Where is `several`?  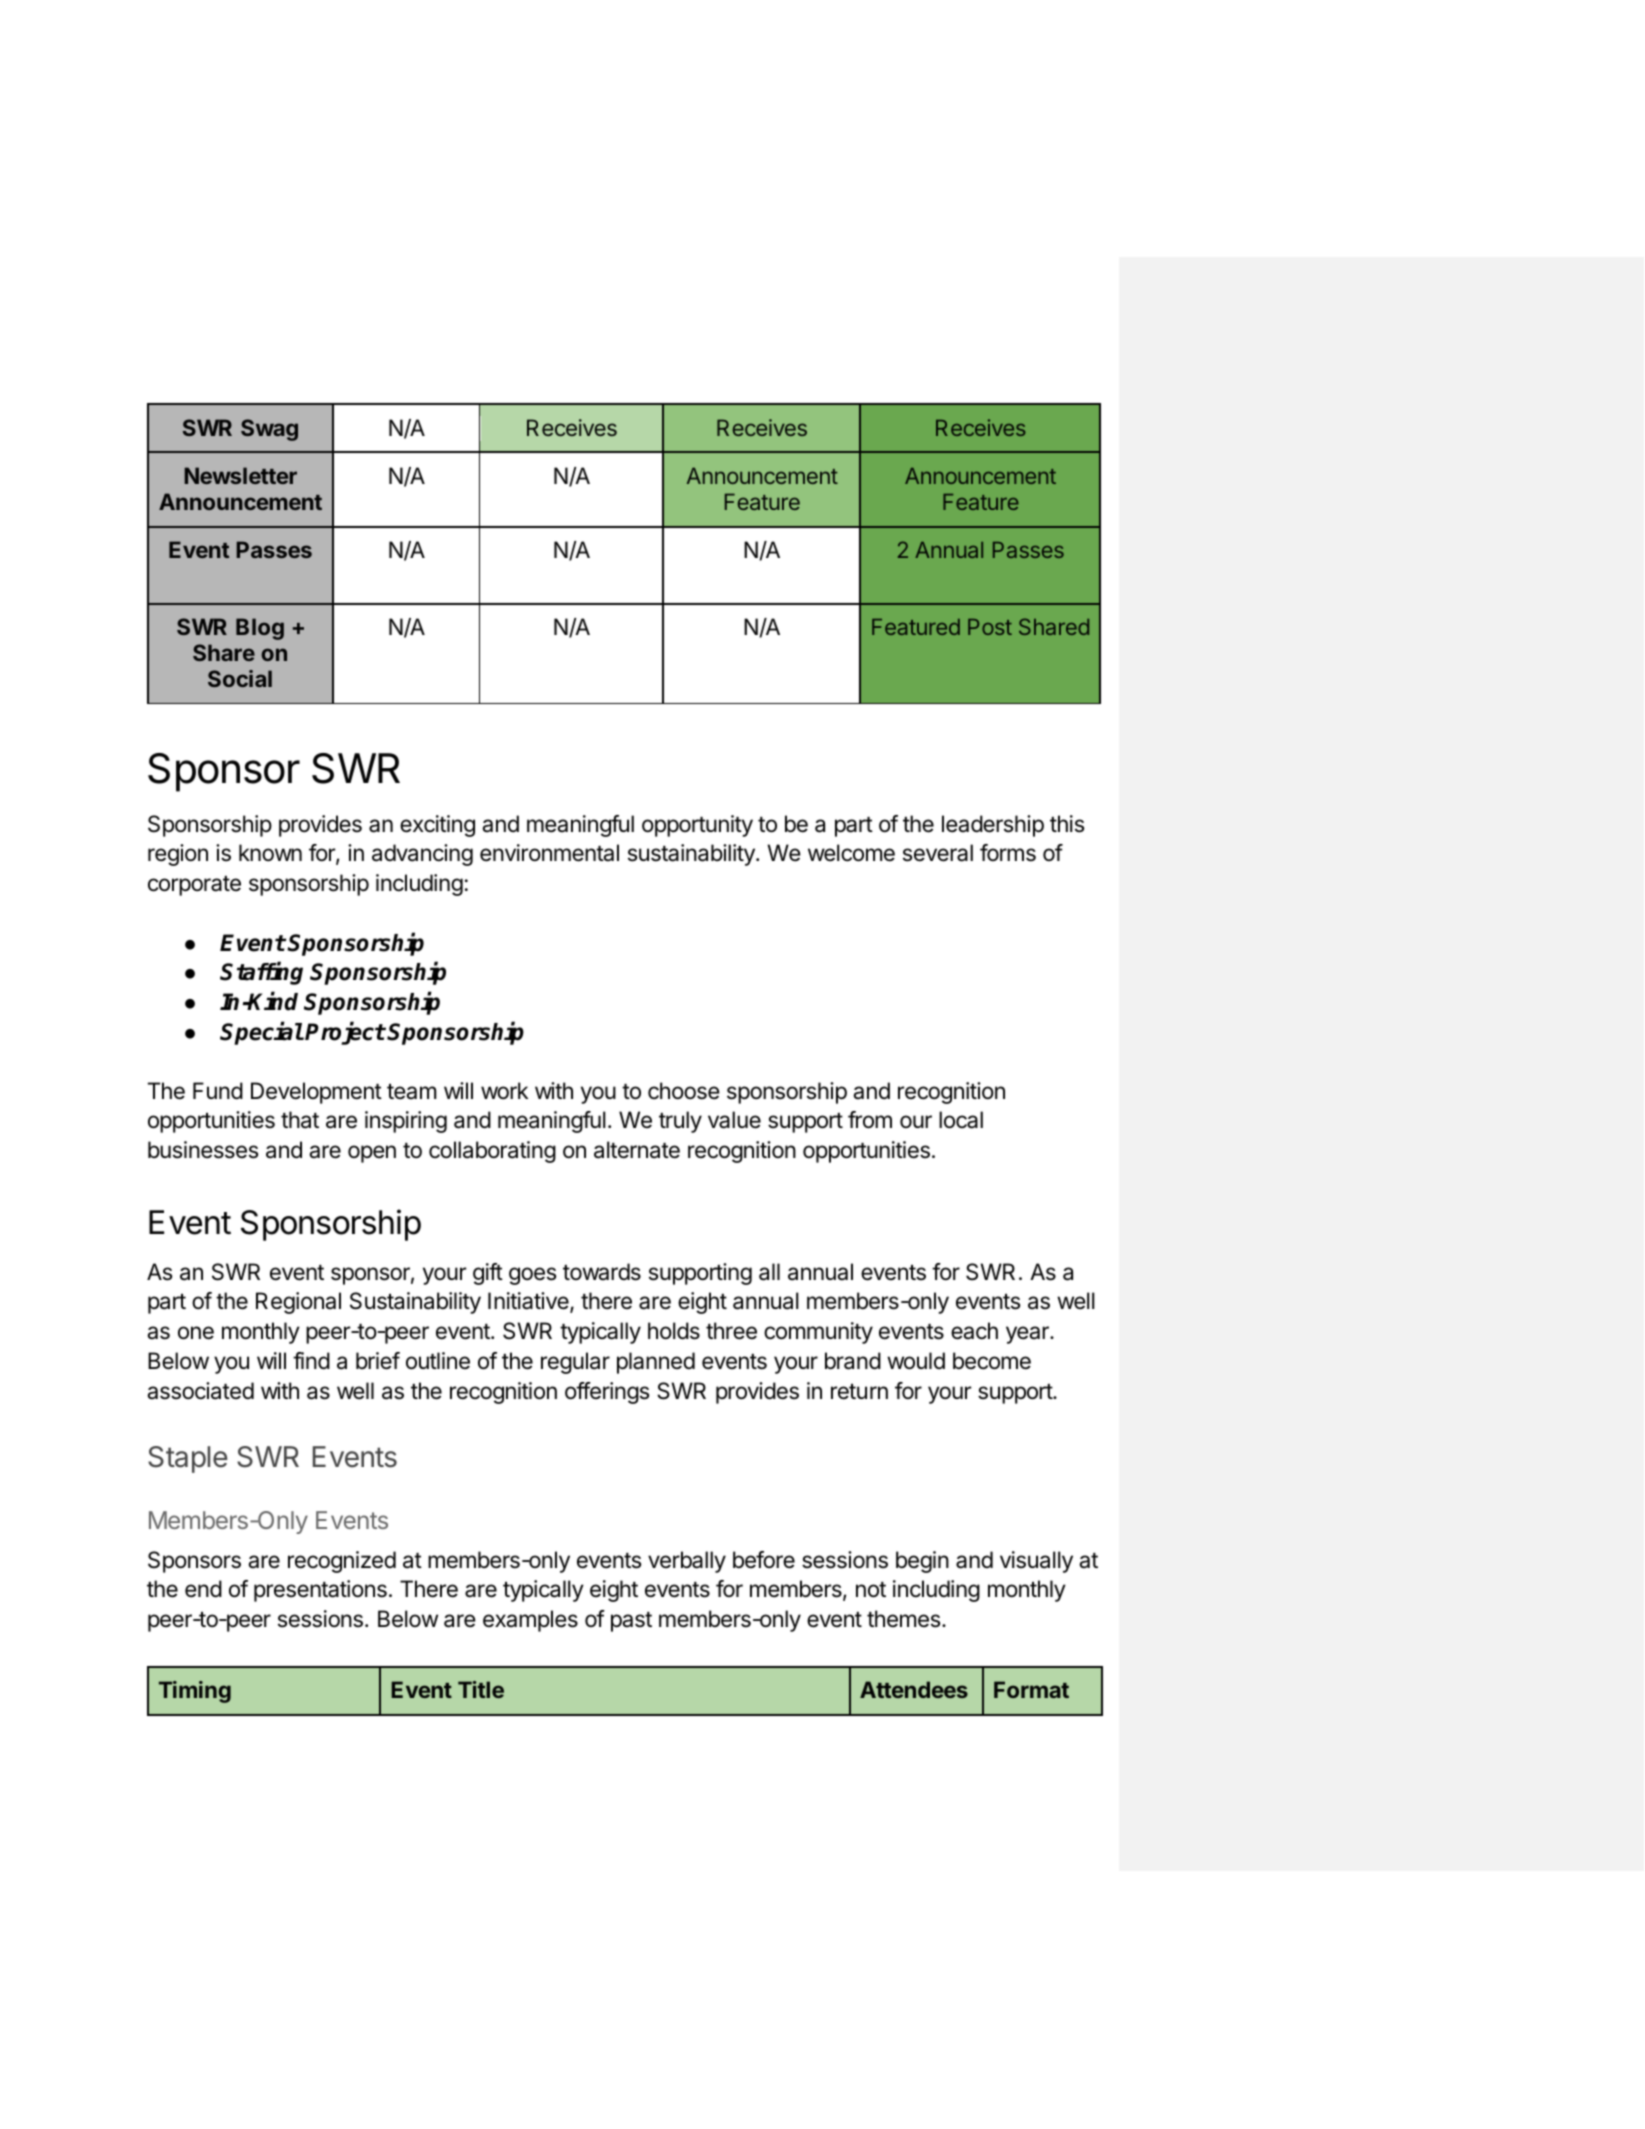 several is located at coordinates (938, 853).
